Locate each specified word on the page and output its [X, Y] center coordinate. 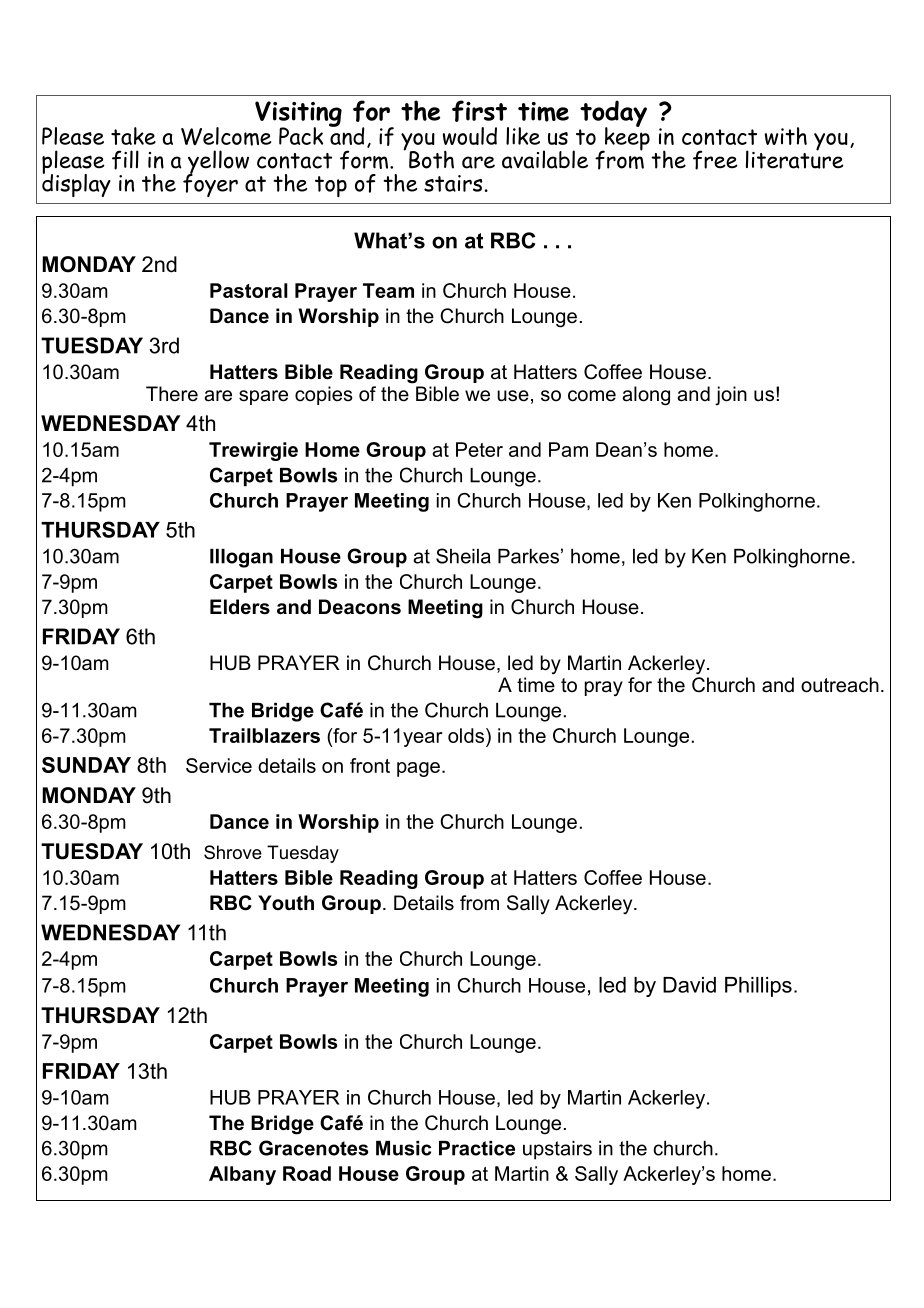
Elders [240, 607]
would [470, 136]
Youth [286, 903]
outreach [840, 685]
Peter [479, 449]
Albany [242, 1175]
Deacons [360, 607]
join [731, 395]
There [172, 394]
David [689, 985]
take [133, 136]
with [786, 136]
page [418, 769]
